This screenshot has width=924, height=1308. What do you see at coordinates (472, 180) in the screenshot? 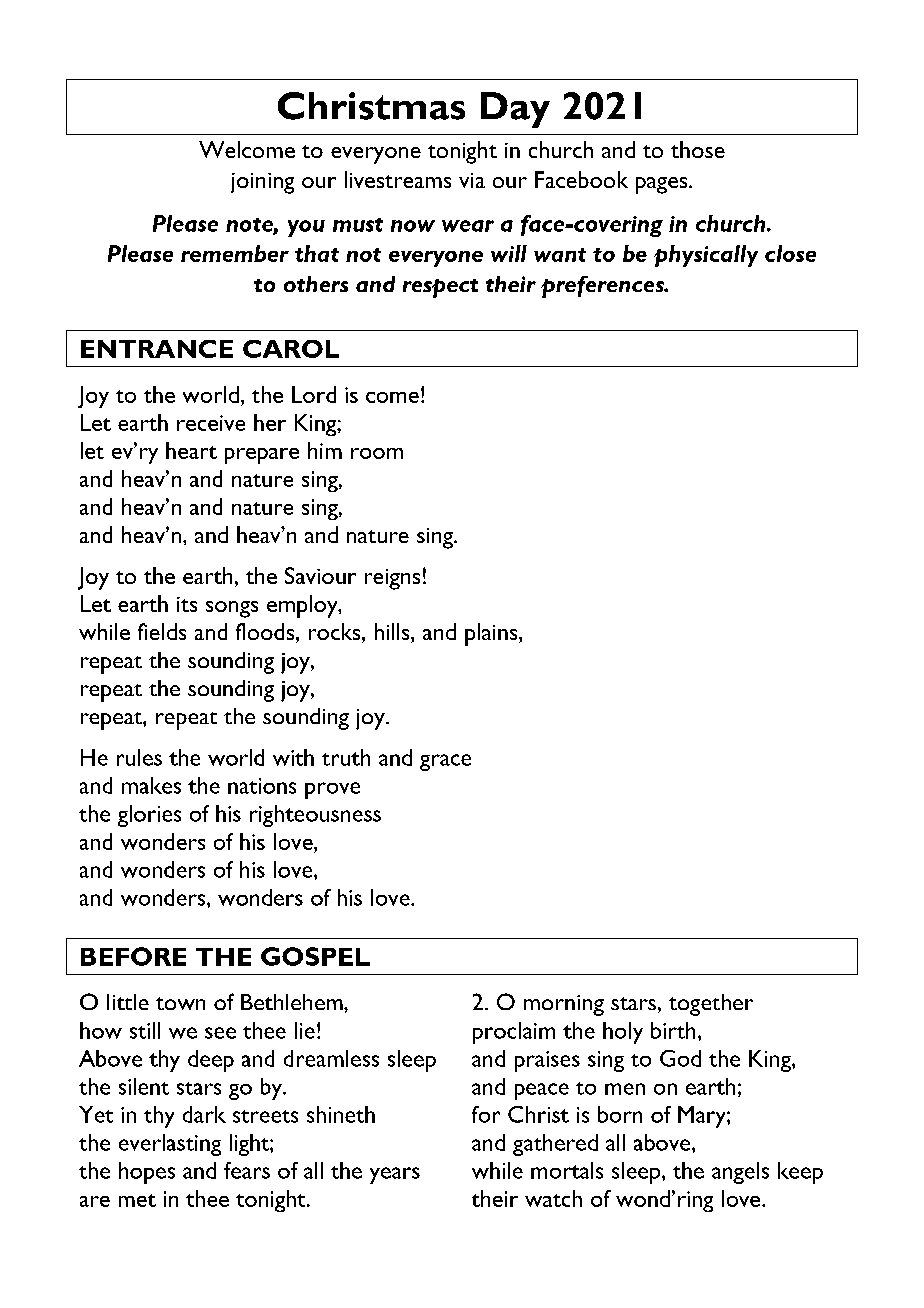
I see `via` at bounding box center [472, 180].
